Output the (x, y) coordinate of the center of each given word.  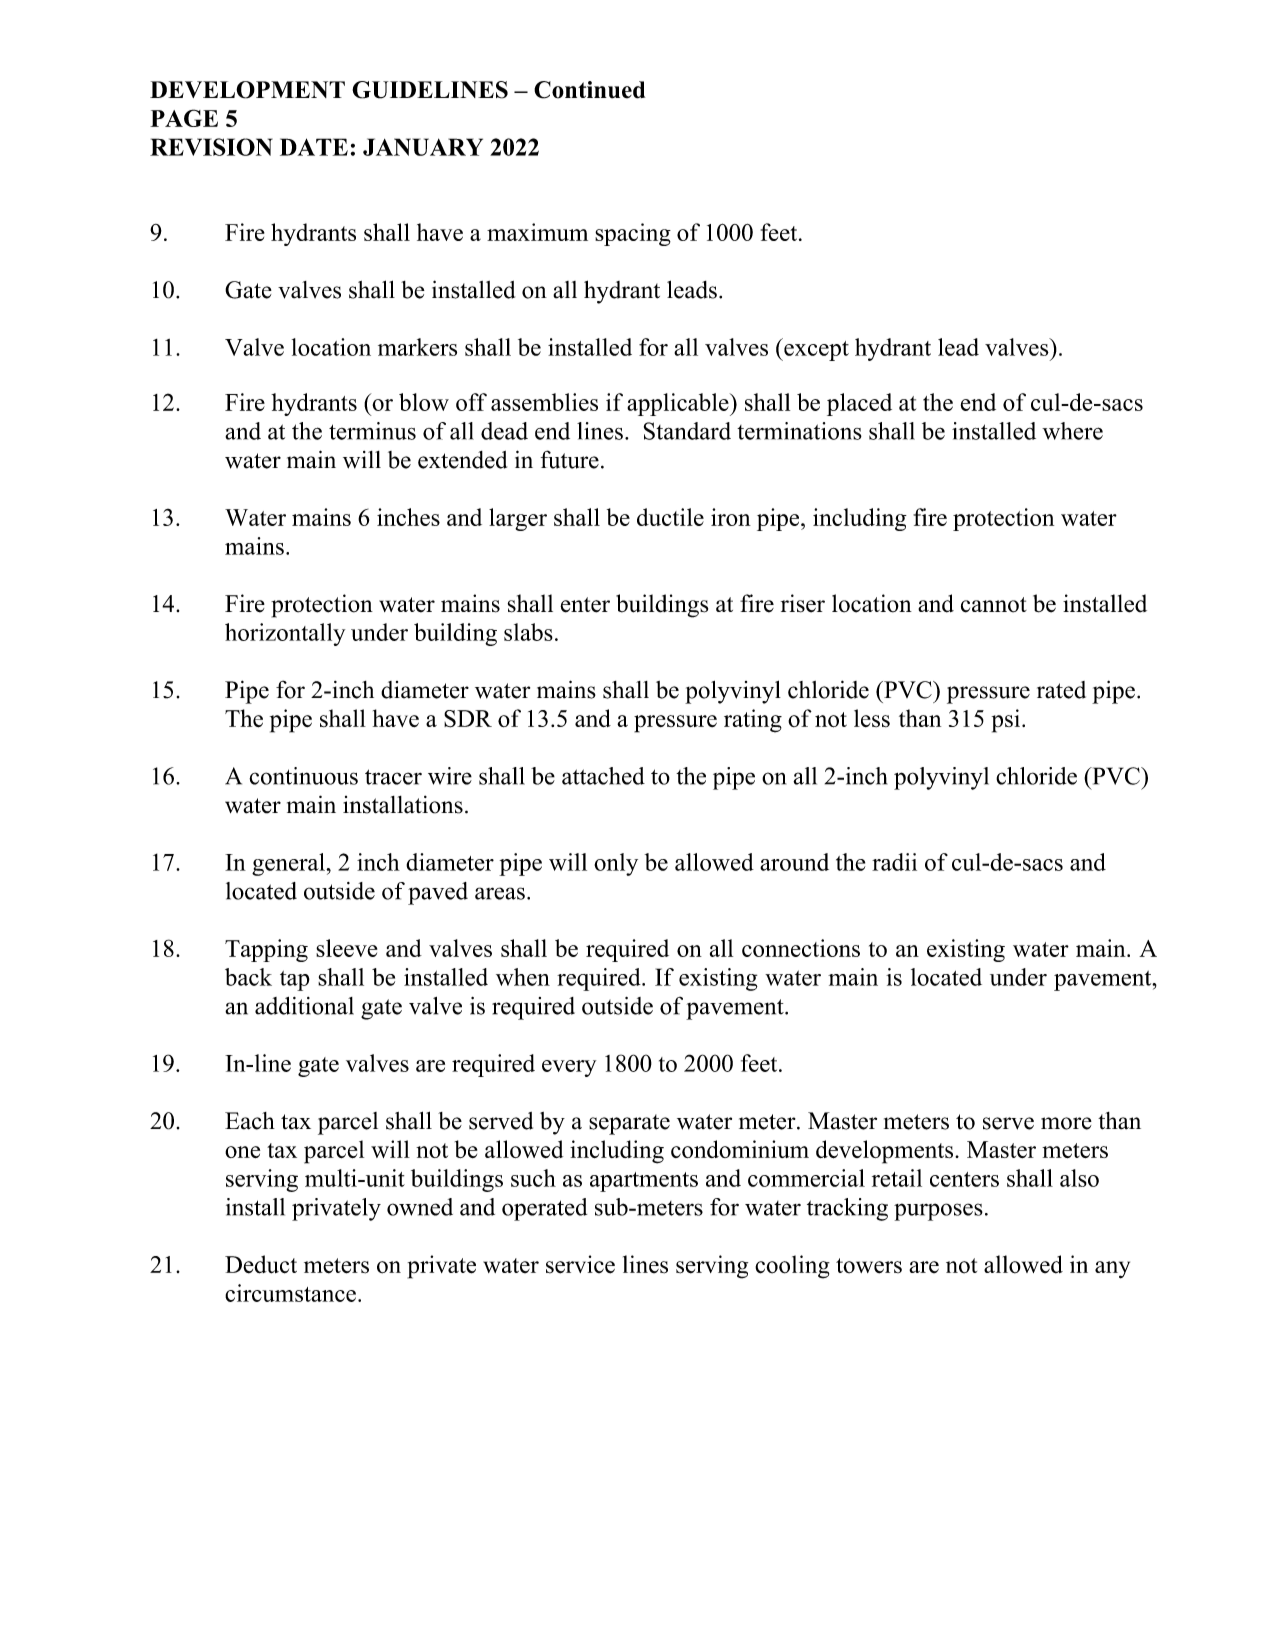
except (815, 349)
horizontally (285, 634)
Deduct (261, 1264)
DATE (314, 147)
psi (1006, 721)
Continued (589, 90)
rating (753, 721)
